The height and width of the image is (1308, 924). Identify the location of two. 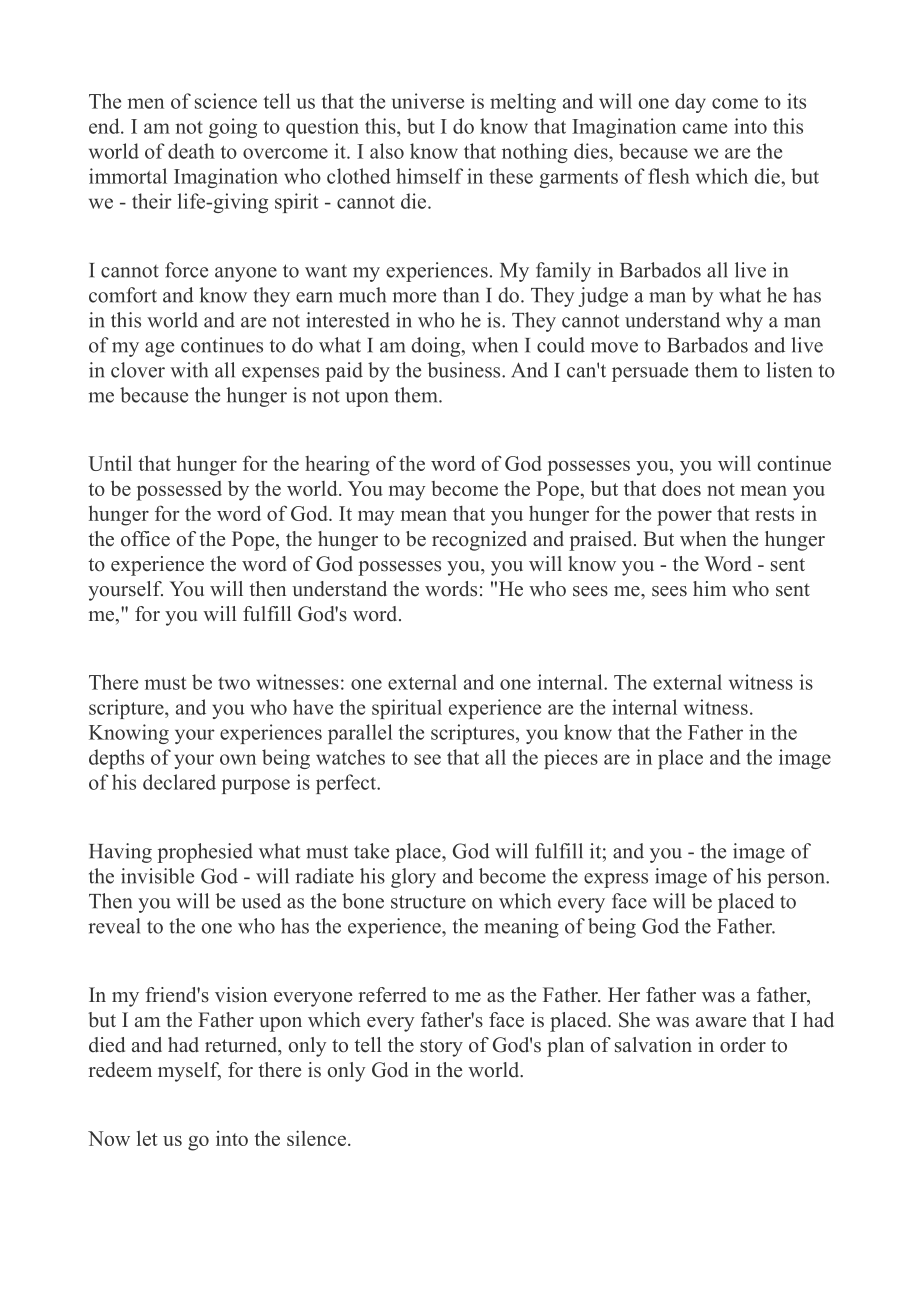
(234, 683).
